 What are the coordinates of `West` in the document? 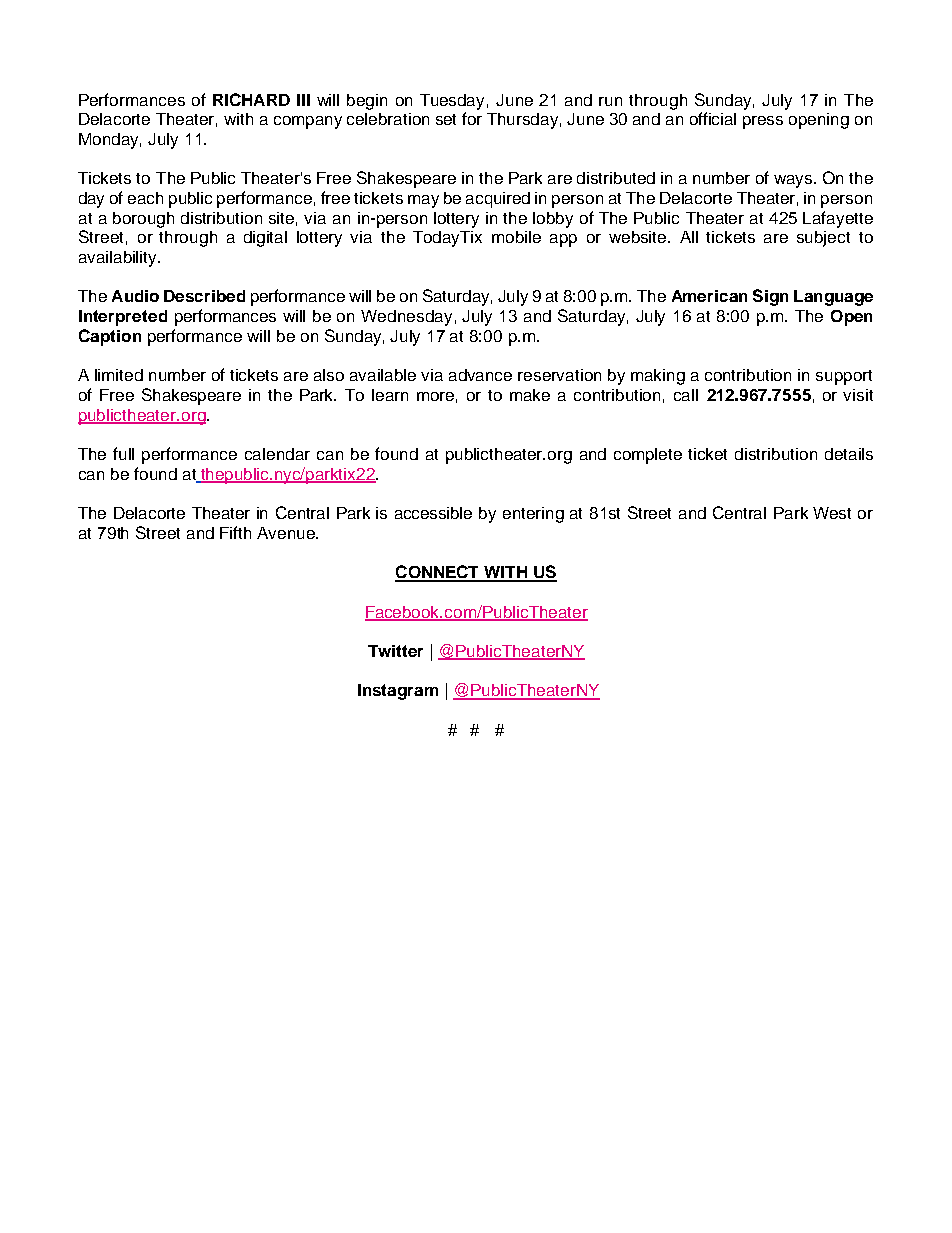 It's located at (832, 513).
